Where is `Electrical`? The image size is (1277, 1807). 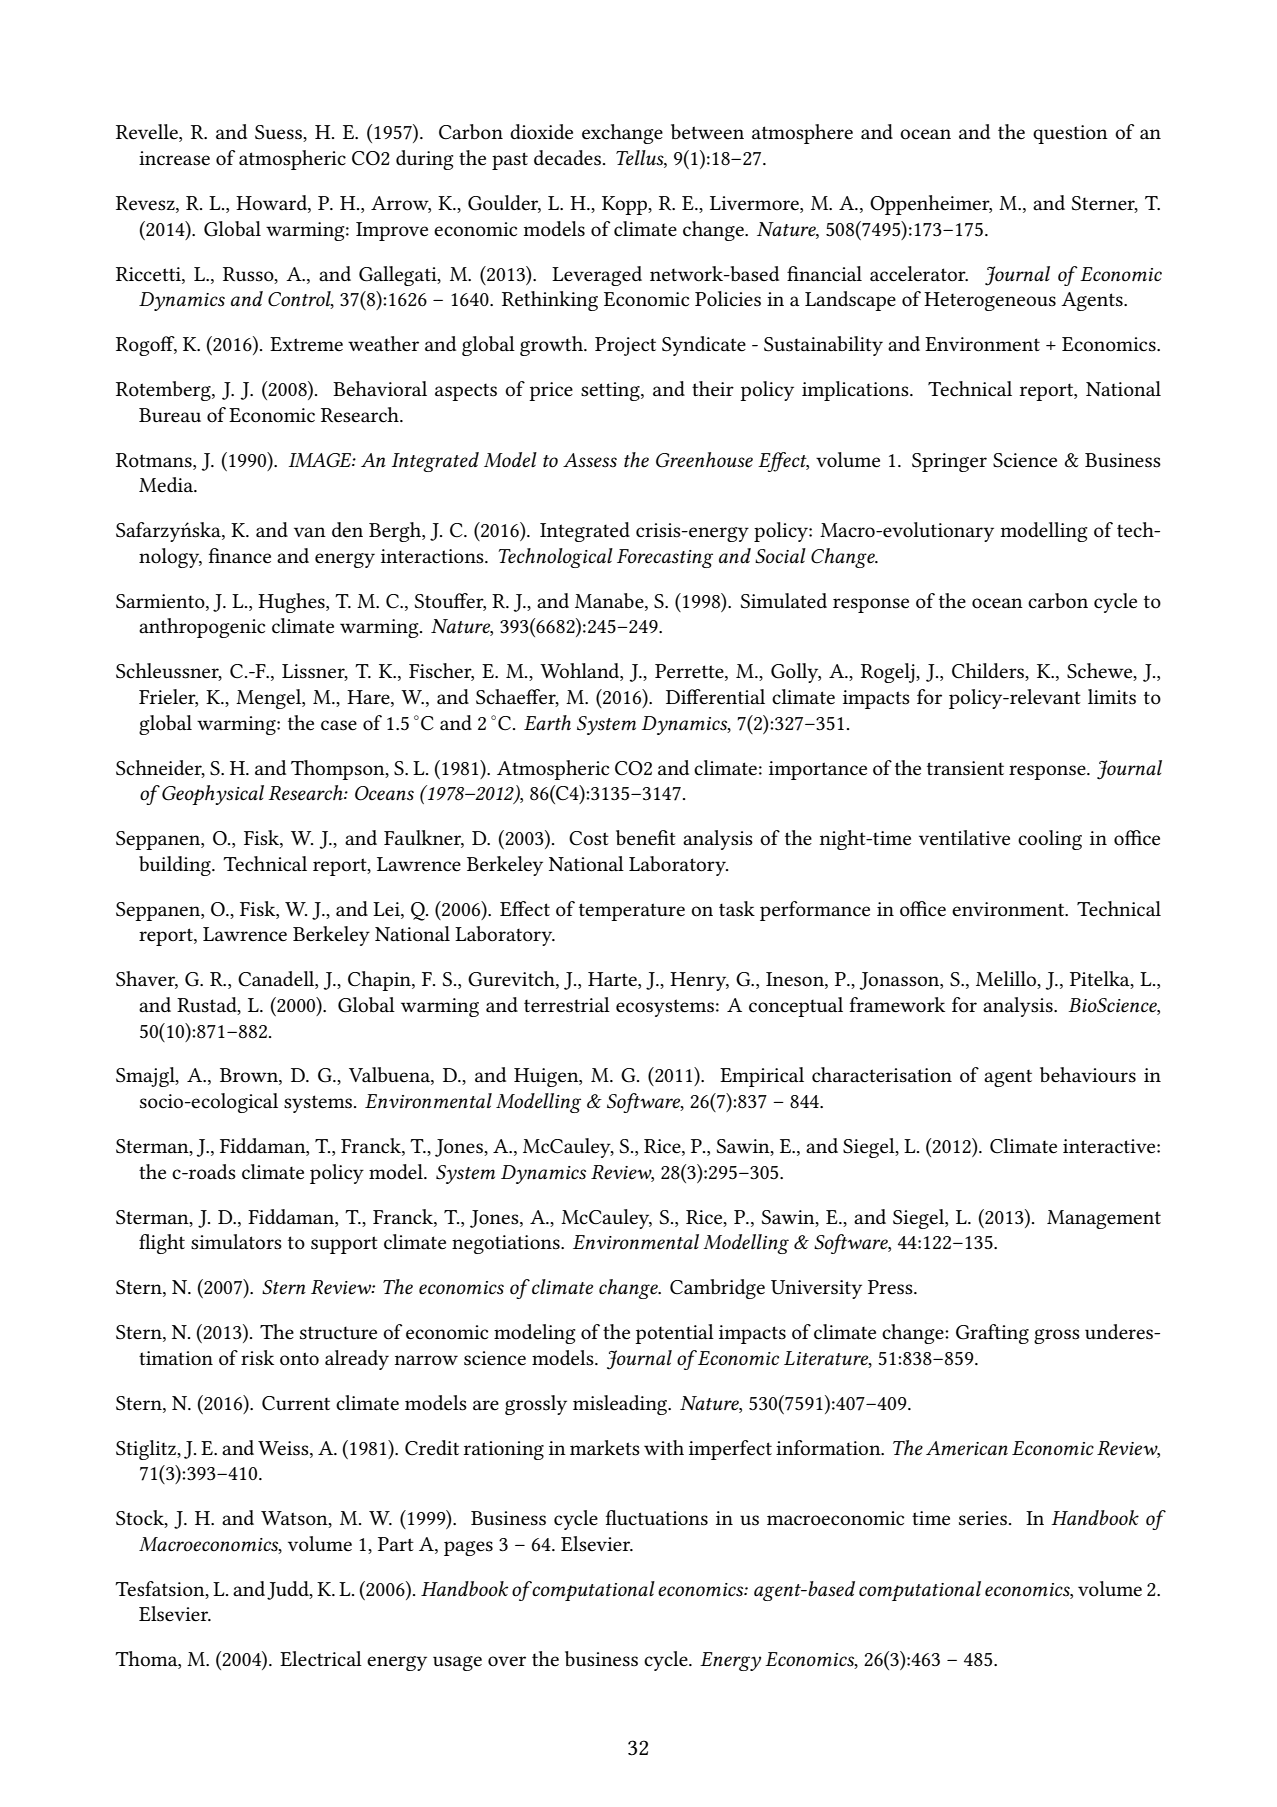 Electrical is located at coordinates (321, 1659).
